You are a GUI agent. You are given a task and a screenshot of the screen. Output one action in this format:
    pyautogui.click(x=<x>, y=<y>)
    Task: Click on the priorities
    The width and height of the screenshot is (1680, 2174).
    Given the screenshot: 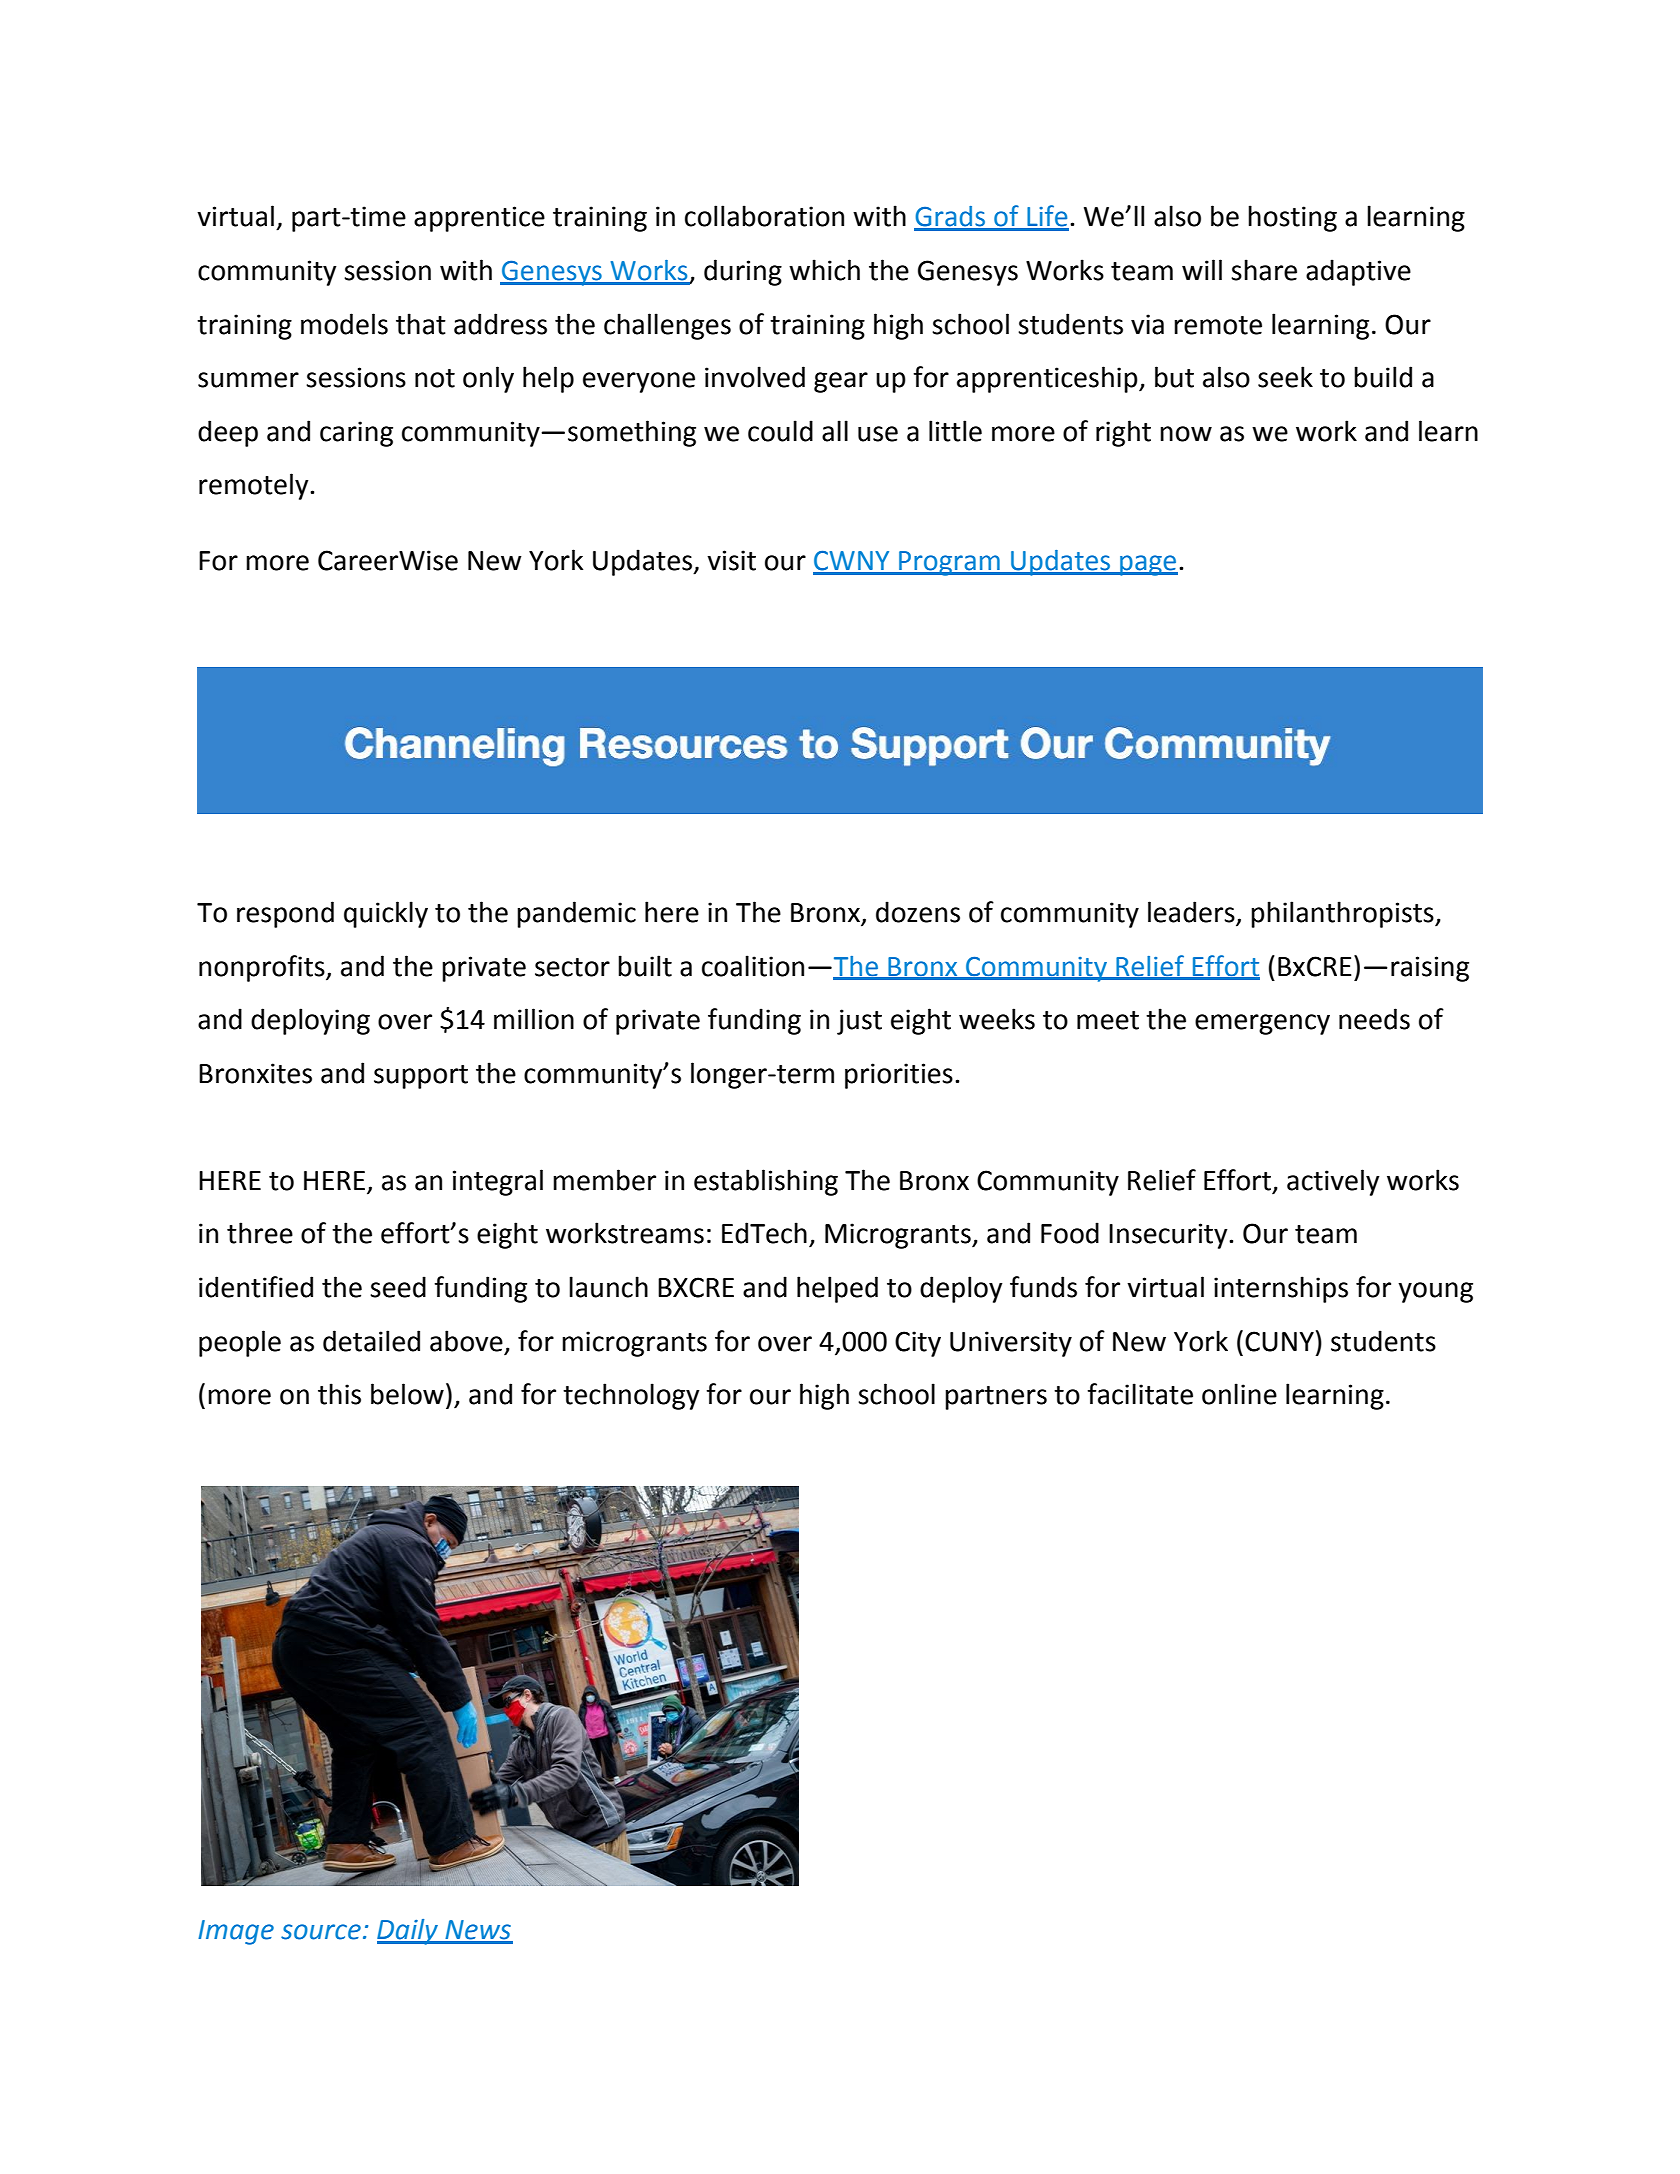 What is the action you would take?
    pyautogui.click(x=899, y=1076)
